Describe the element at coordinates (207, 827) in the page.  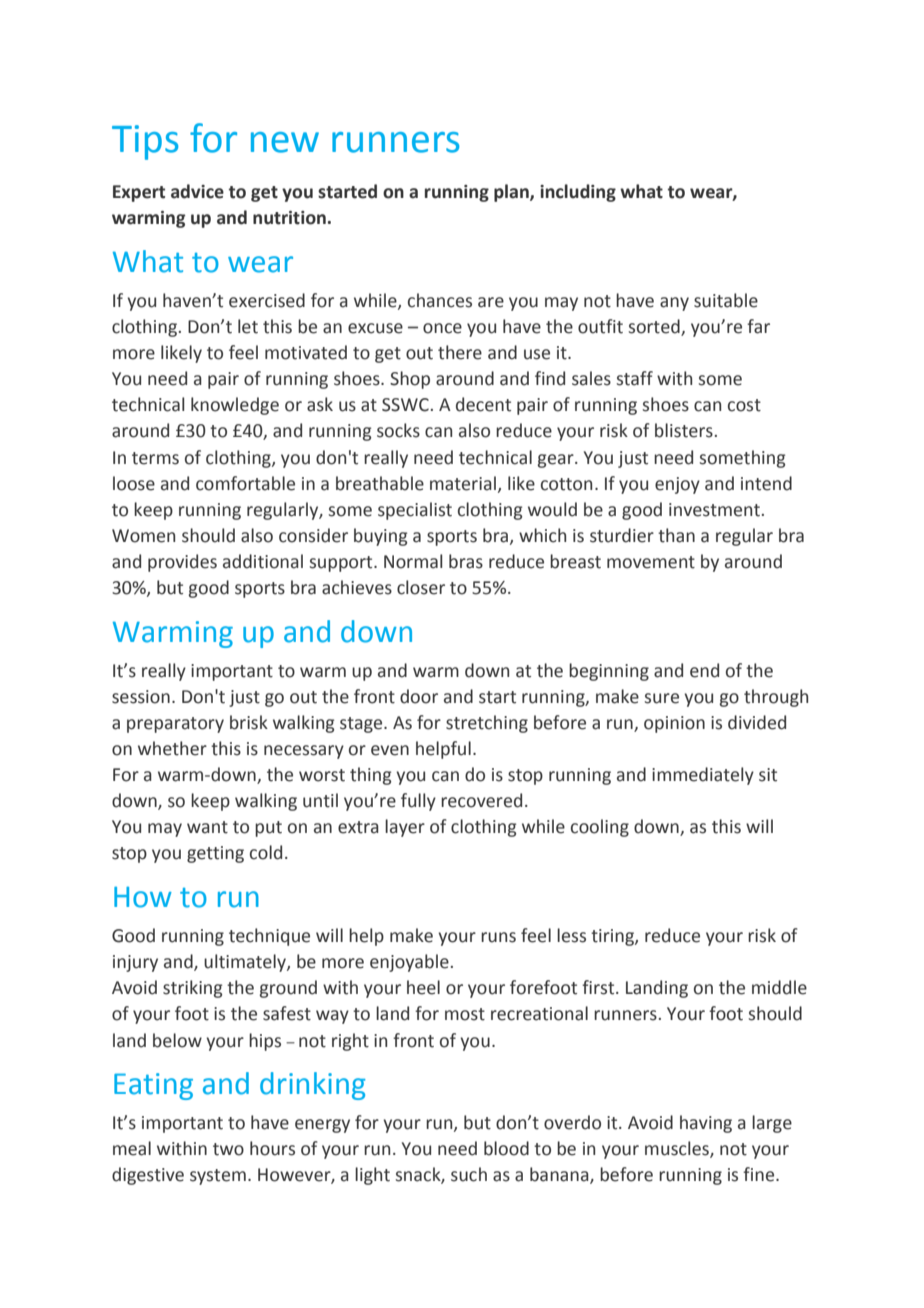
I see `want` at that location.
